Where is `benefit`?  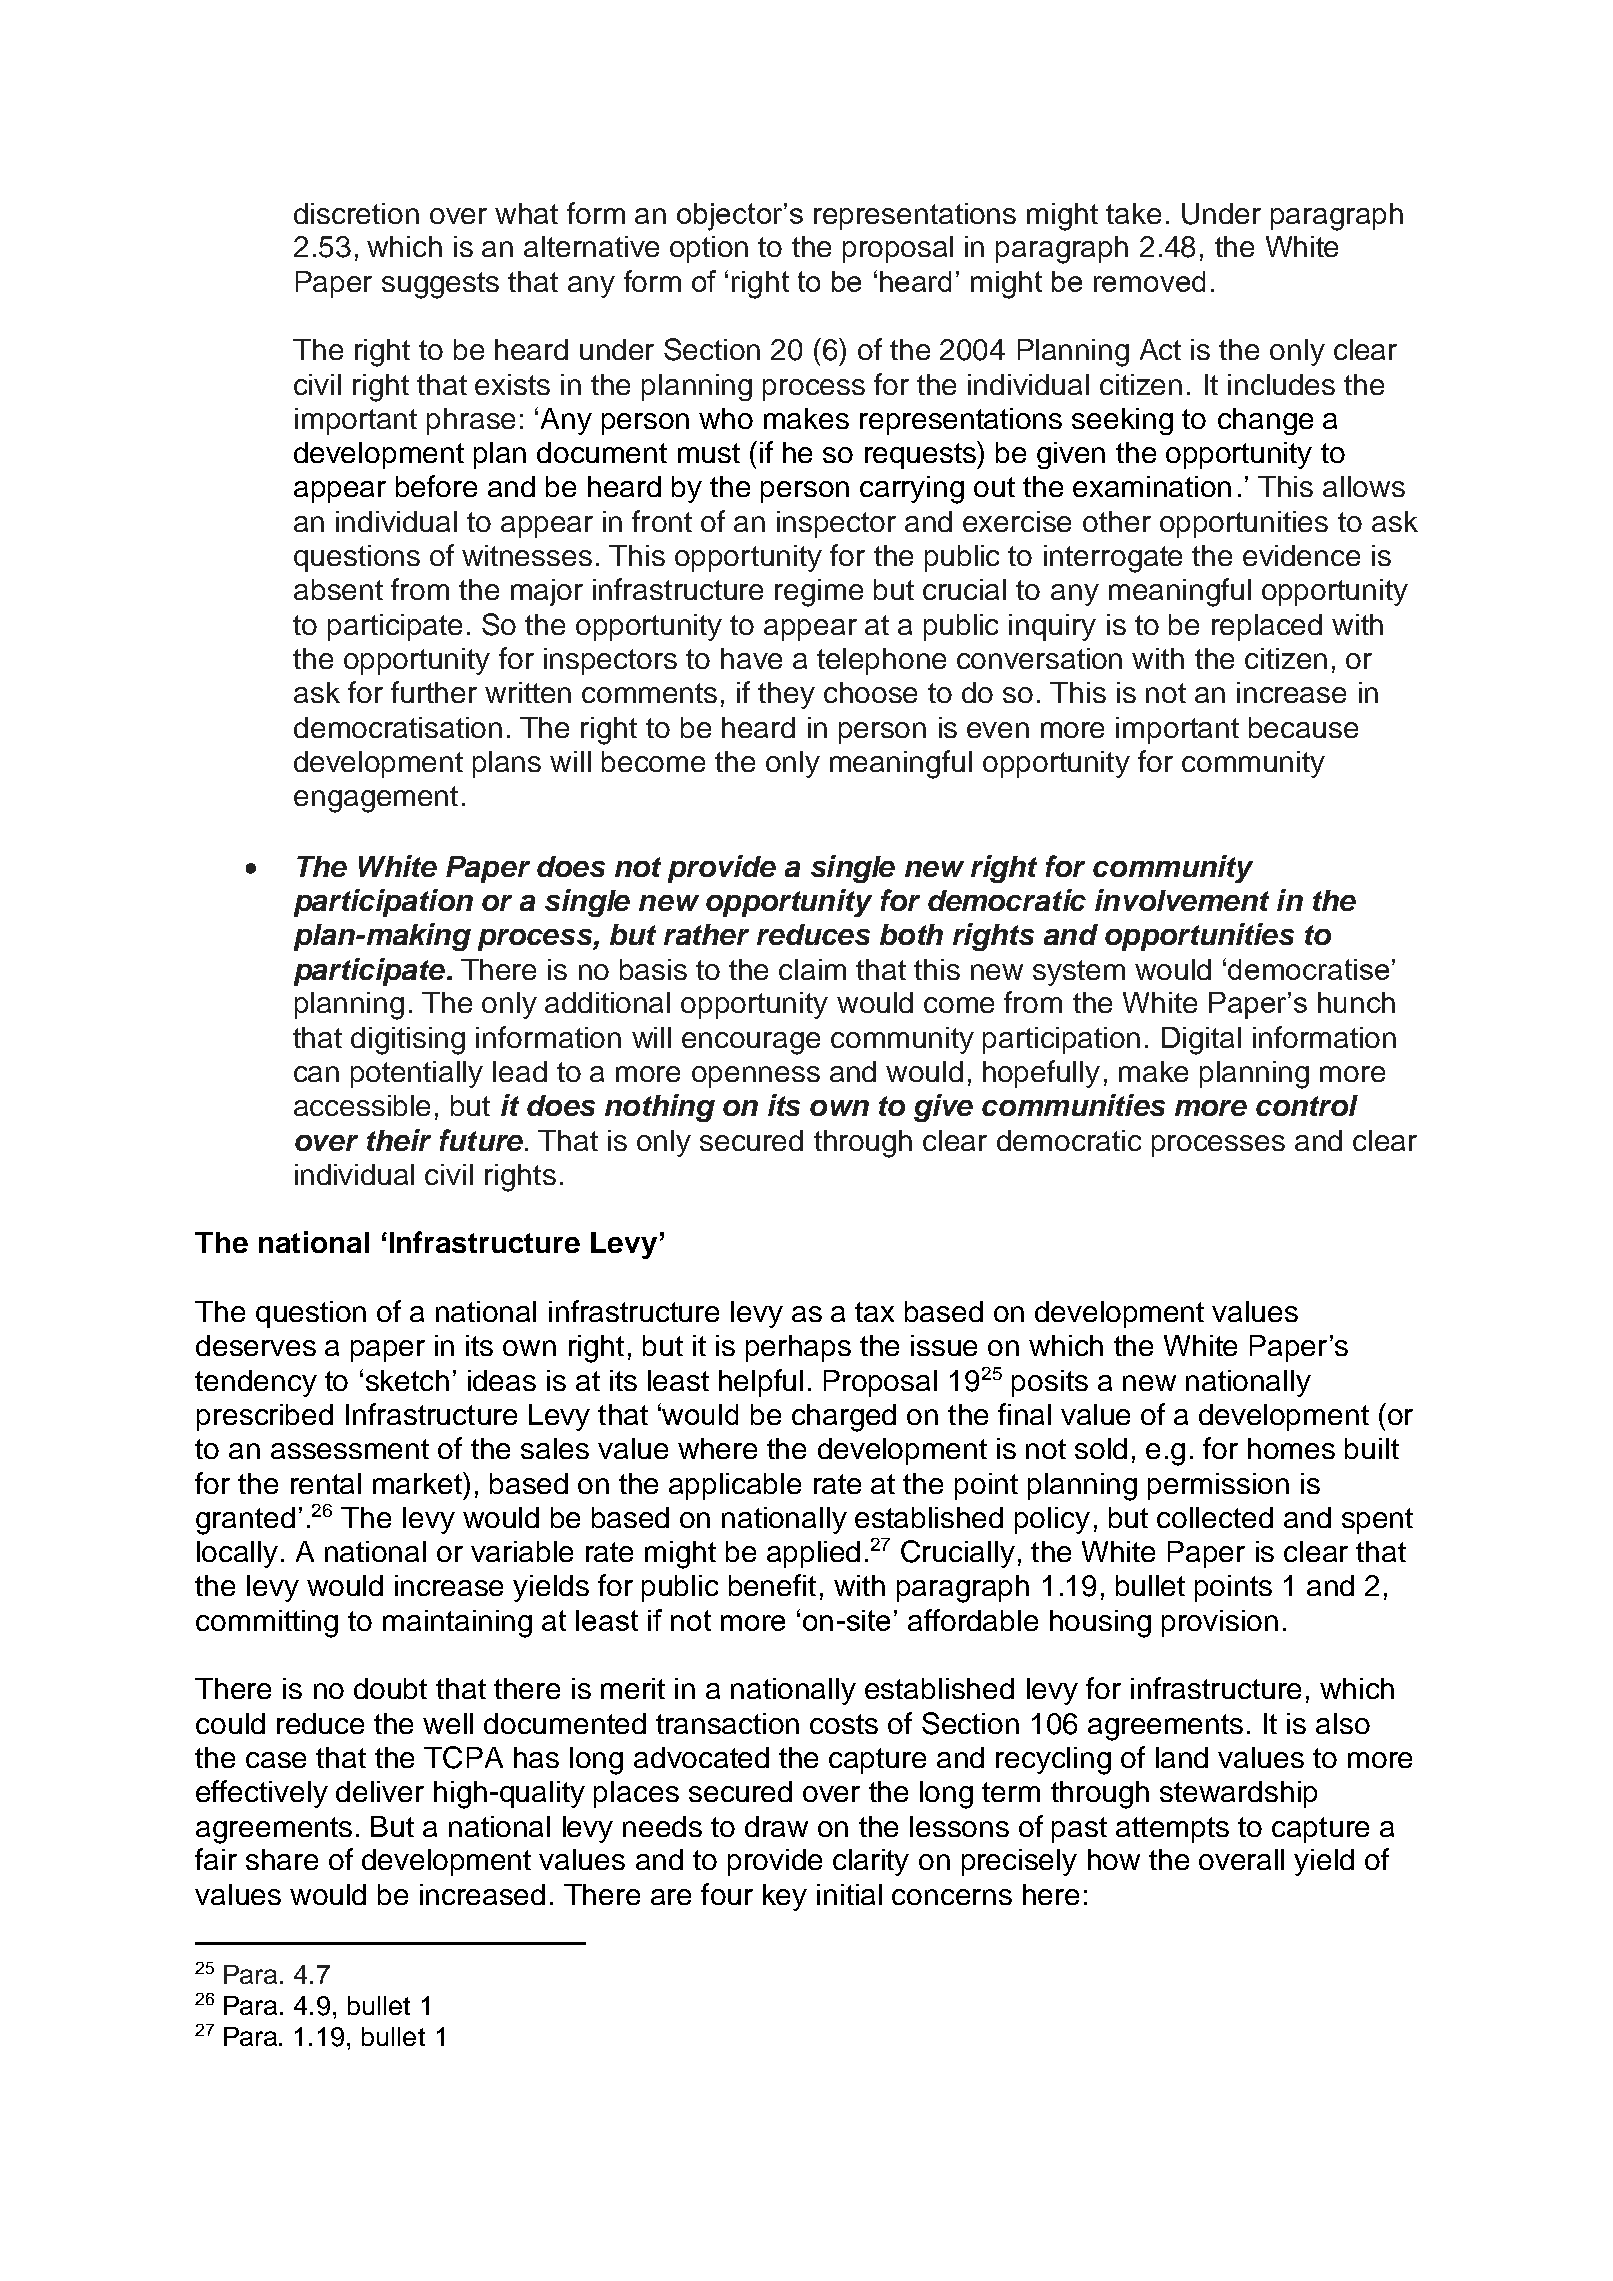
benefit is located at coordinates (772, 1585).
